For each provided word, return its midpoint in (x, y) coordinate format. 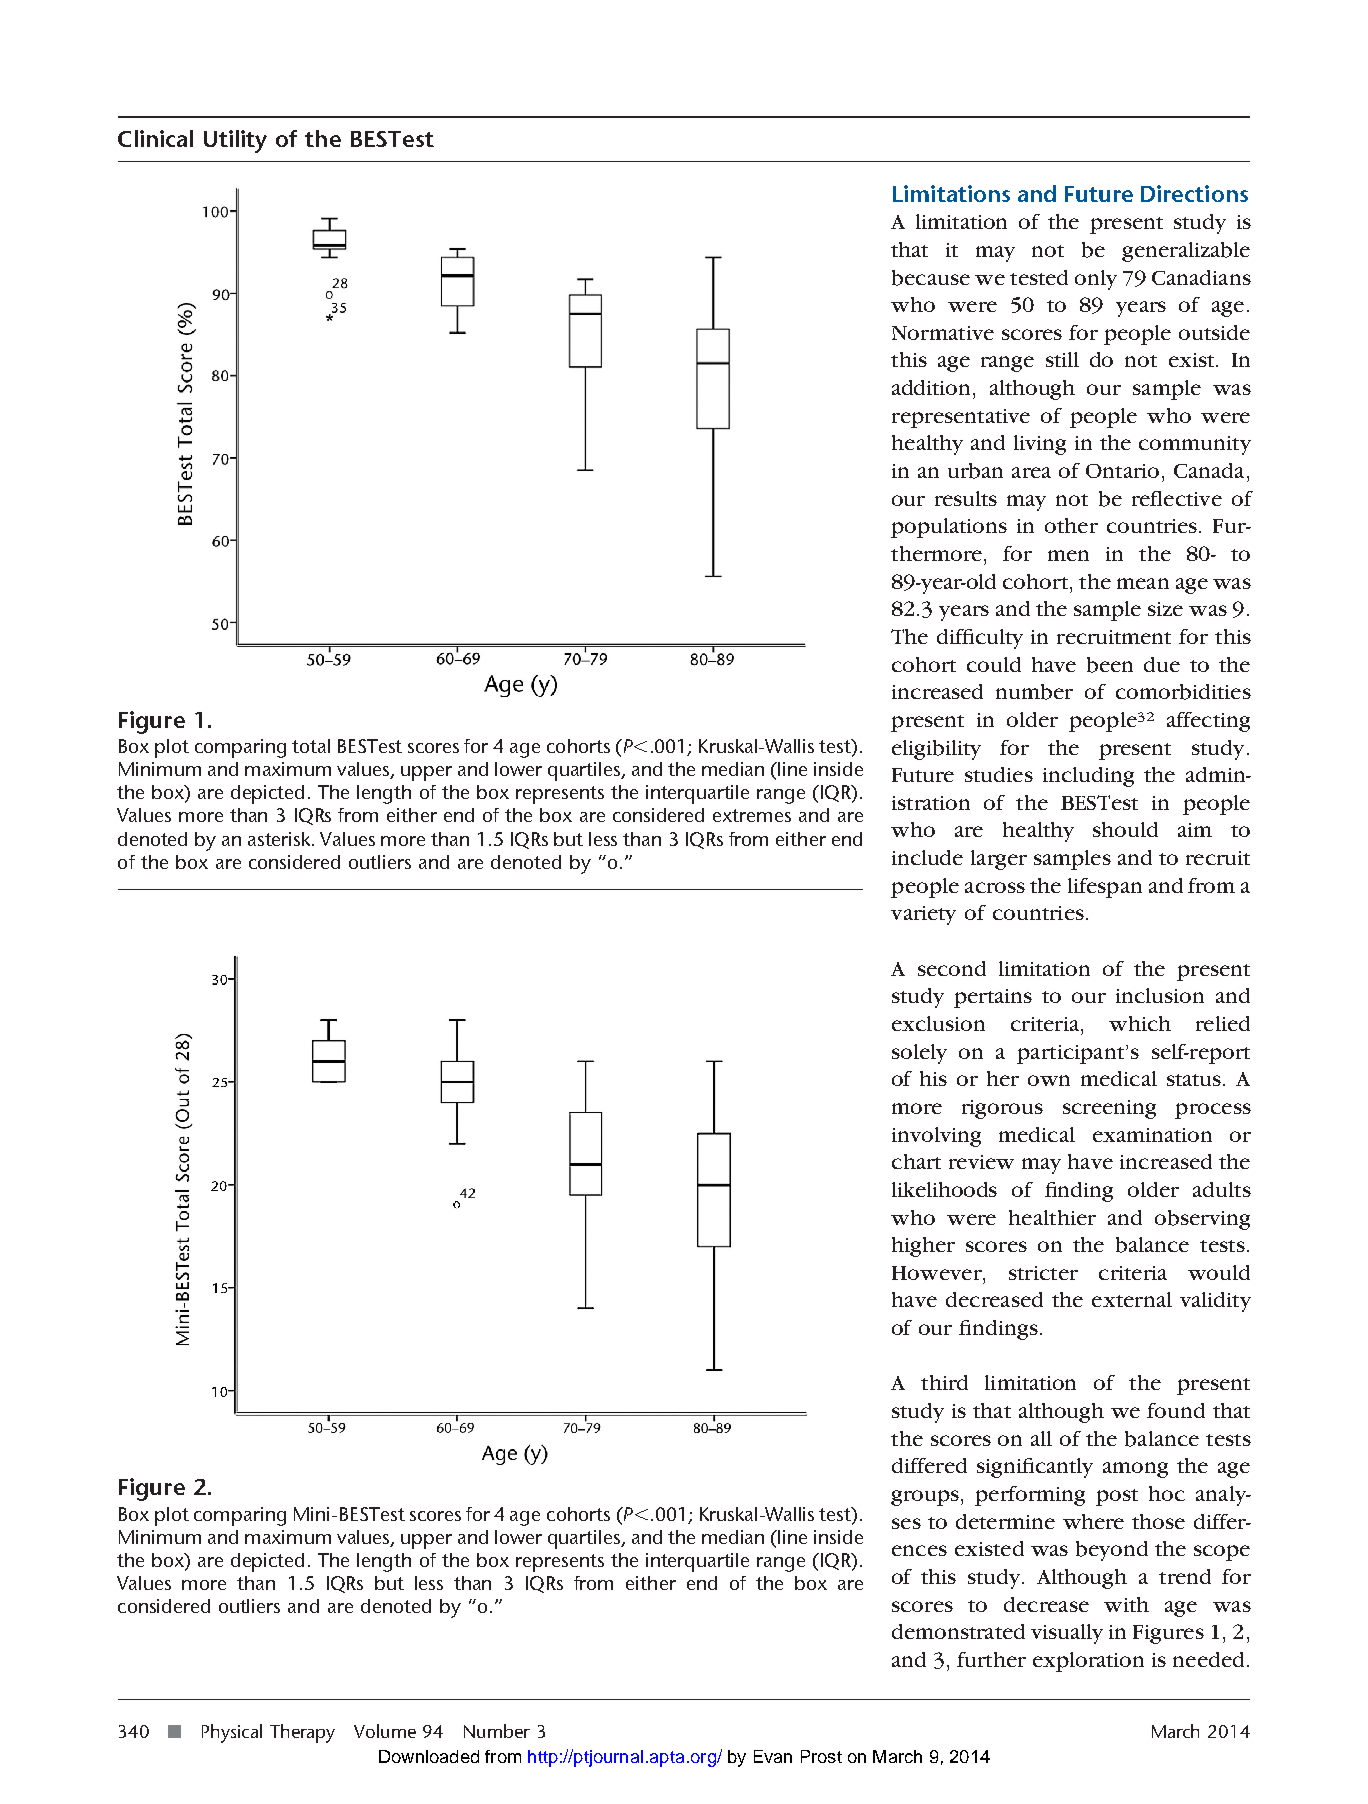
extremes (752, 815)
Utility (235, 141)
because (931, 278)
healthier (1052, 1217)
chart (916, 1161)
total (311, 746)
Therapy (302, 1733)
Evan (773, 1756)
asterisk (280, 839)
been (1110, 665)
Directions (1194, 193)
